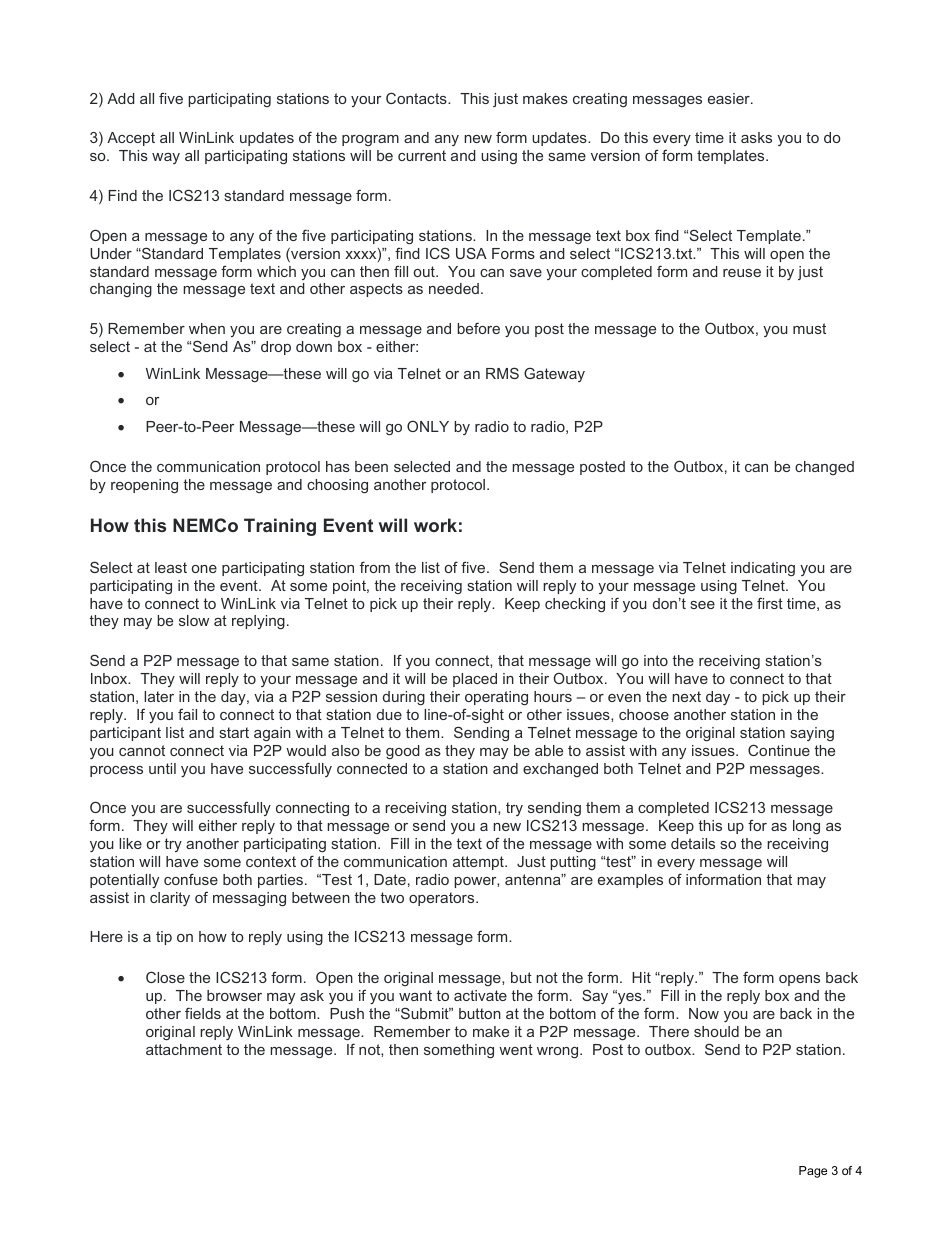  I want to click on Page, so click(813, 1172).
